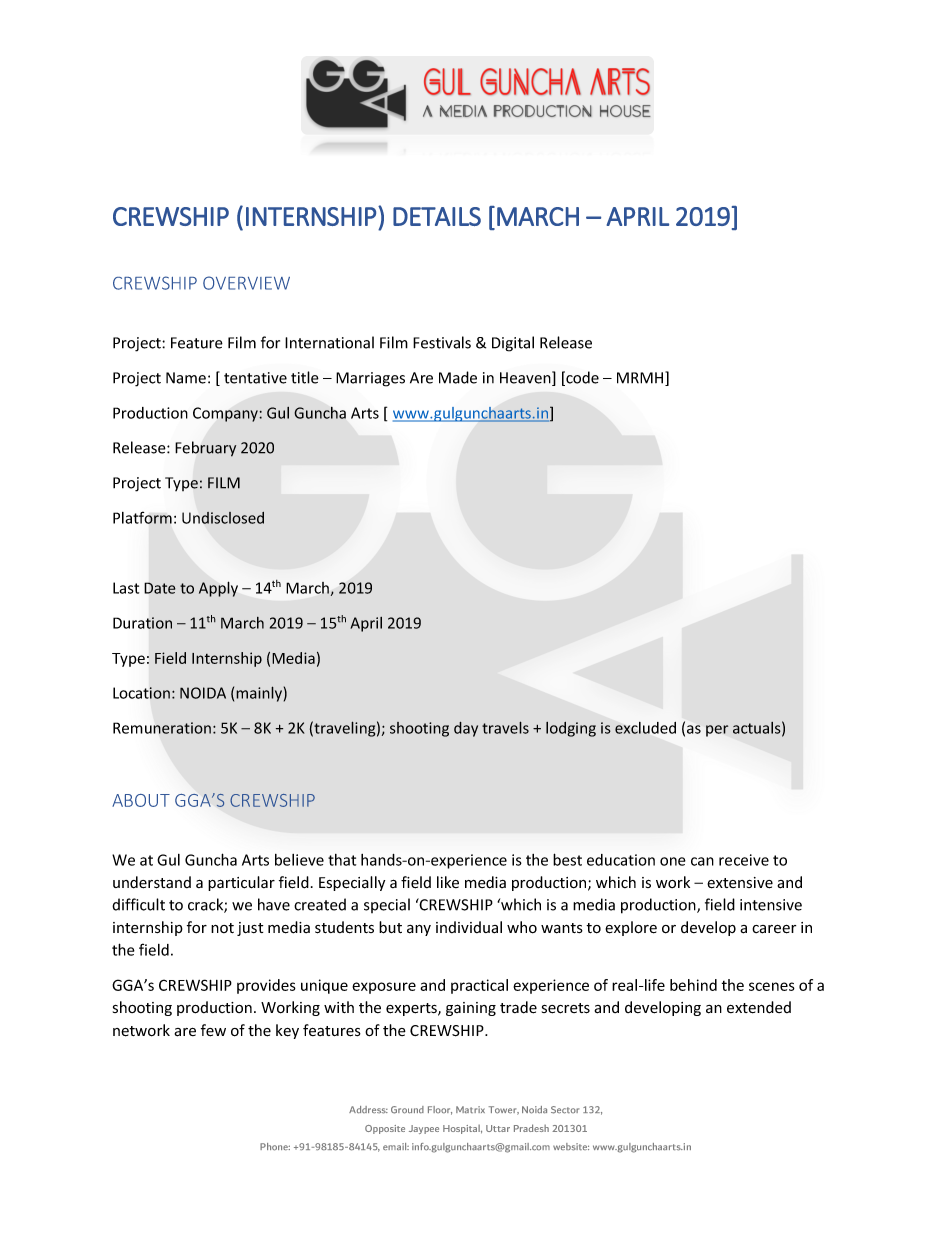 The height and width of the screenshot is (1233, 952). What do you see at coordinates (645, 728) in the screenshot?
I see `excluded` at bounding box center [645, 728].
